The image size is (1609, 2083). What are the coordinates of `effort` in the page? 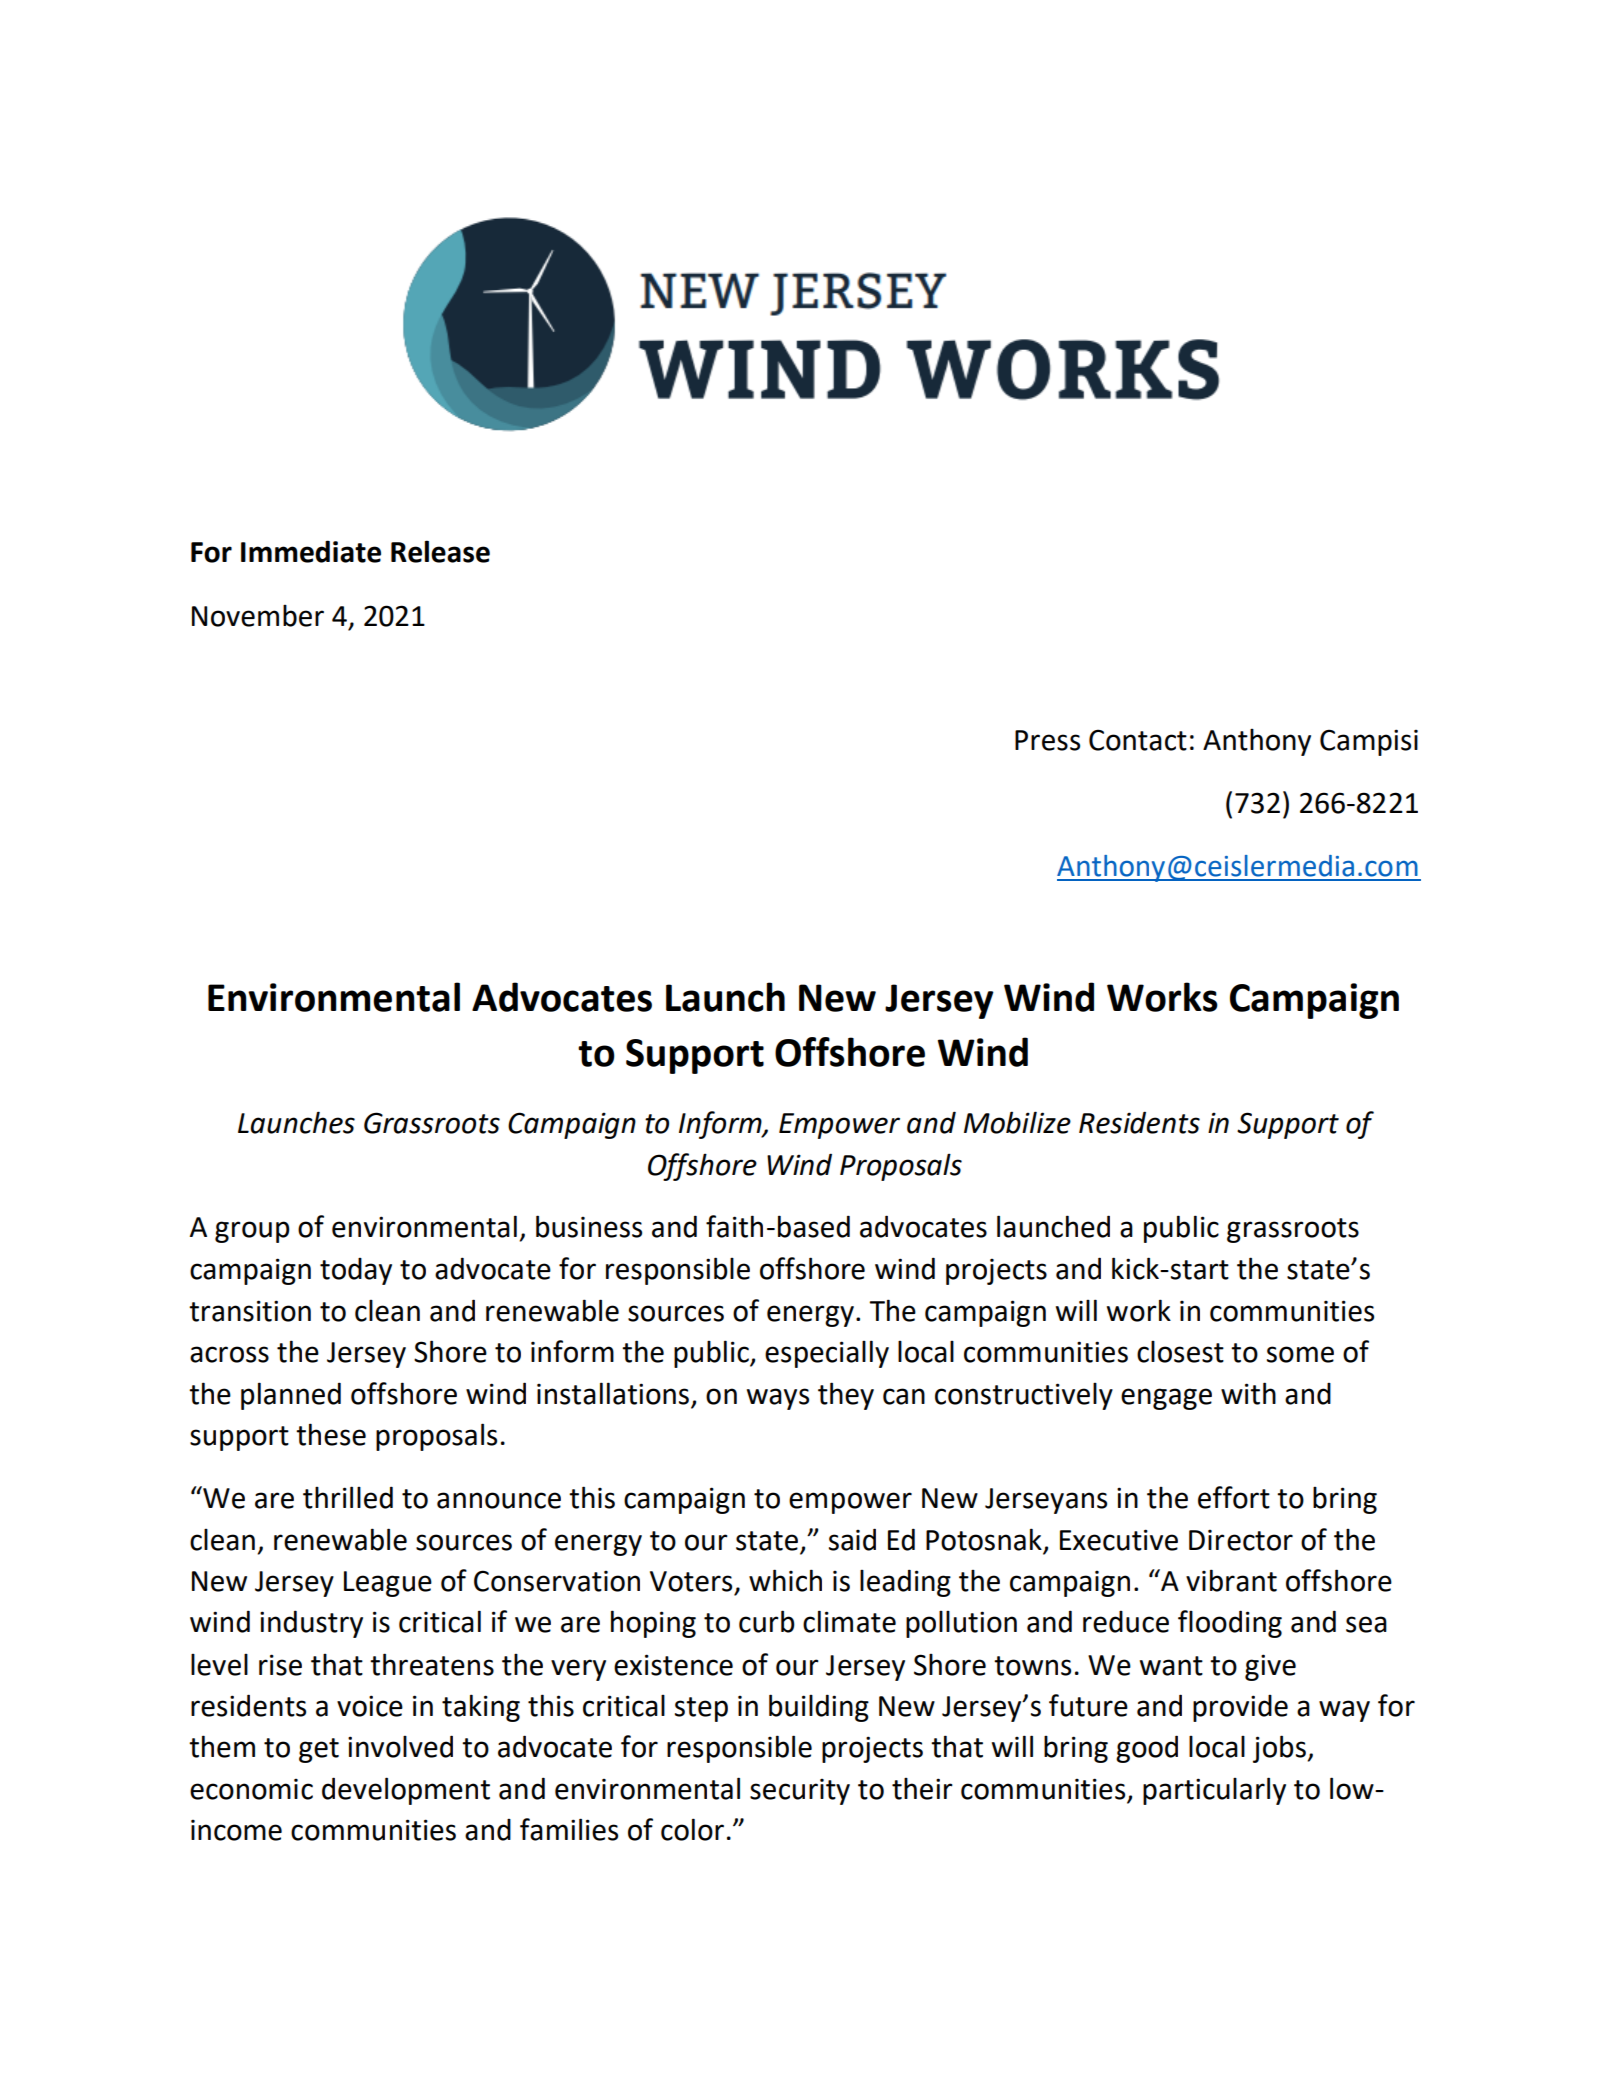 It's located at (1234, 1497).
